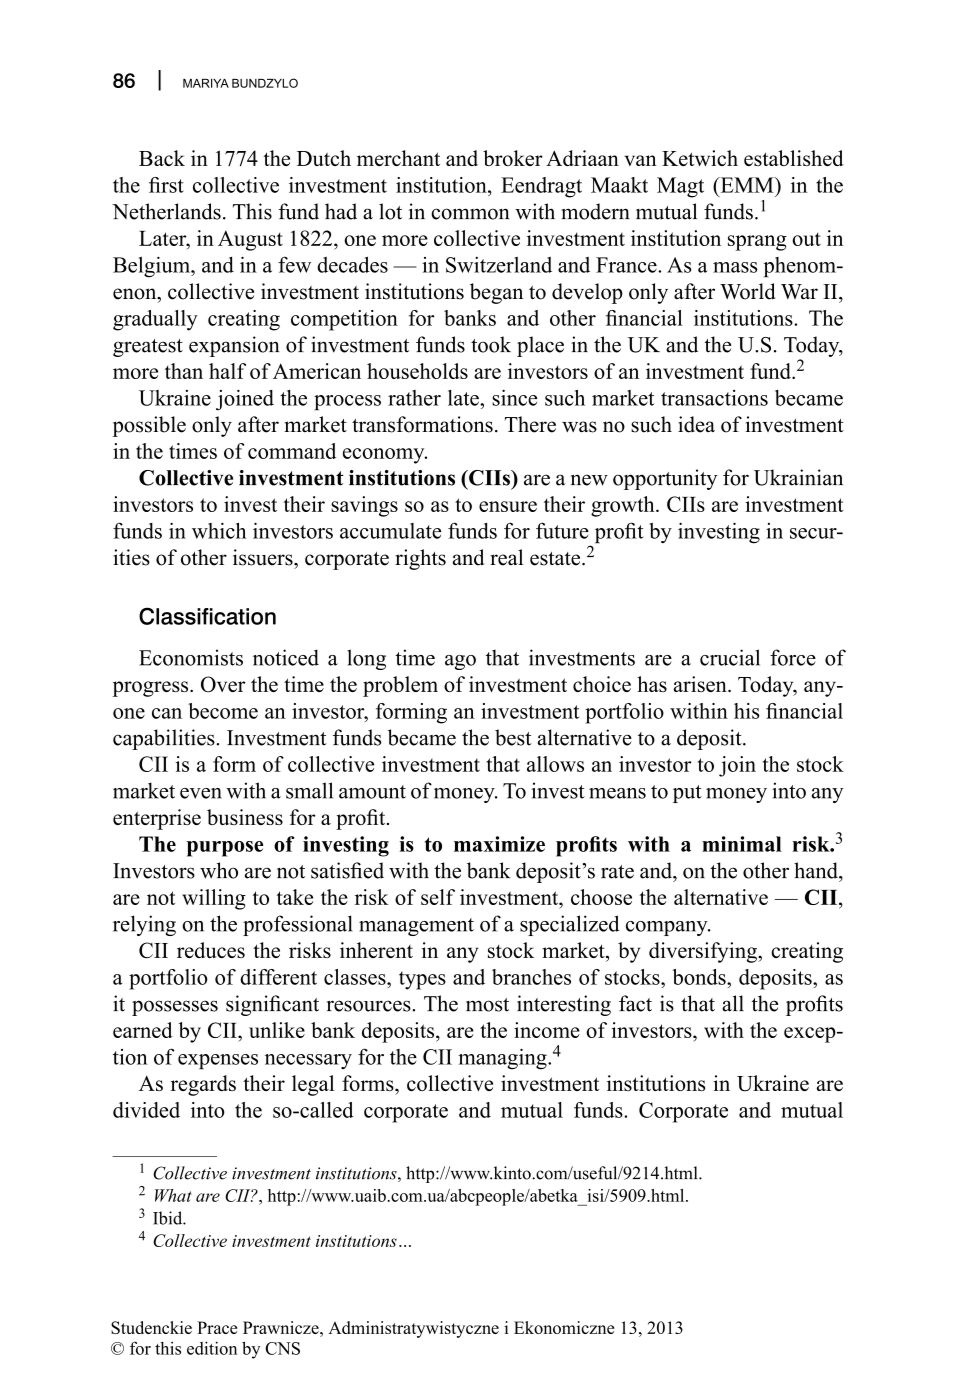 The height and width of the screenshot is (1397, 956). What do you see at coordinates (282, 1348) in the screenshot?
I see `CNS` at bounding box center [282, 1348].
